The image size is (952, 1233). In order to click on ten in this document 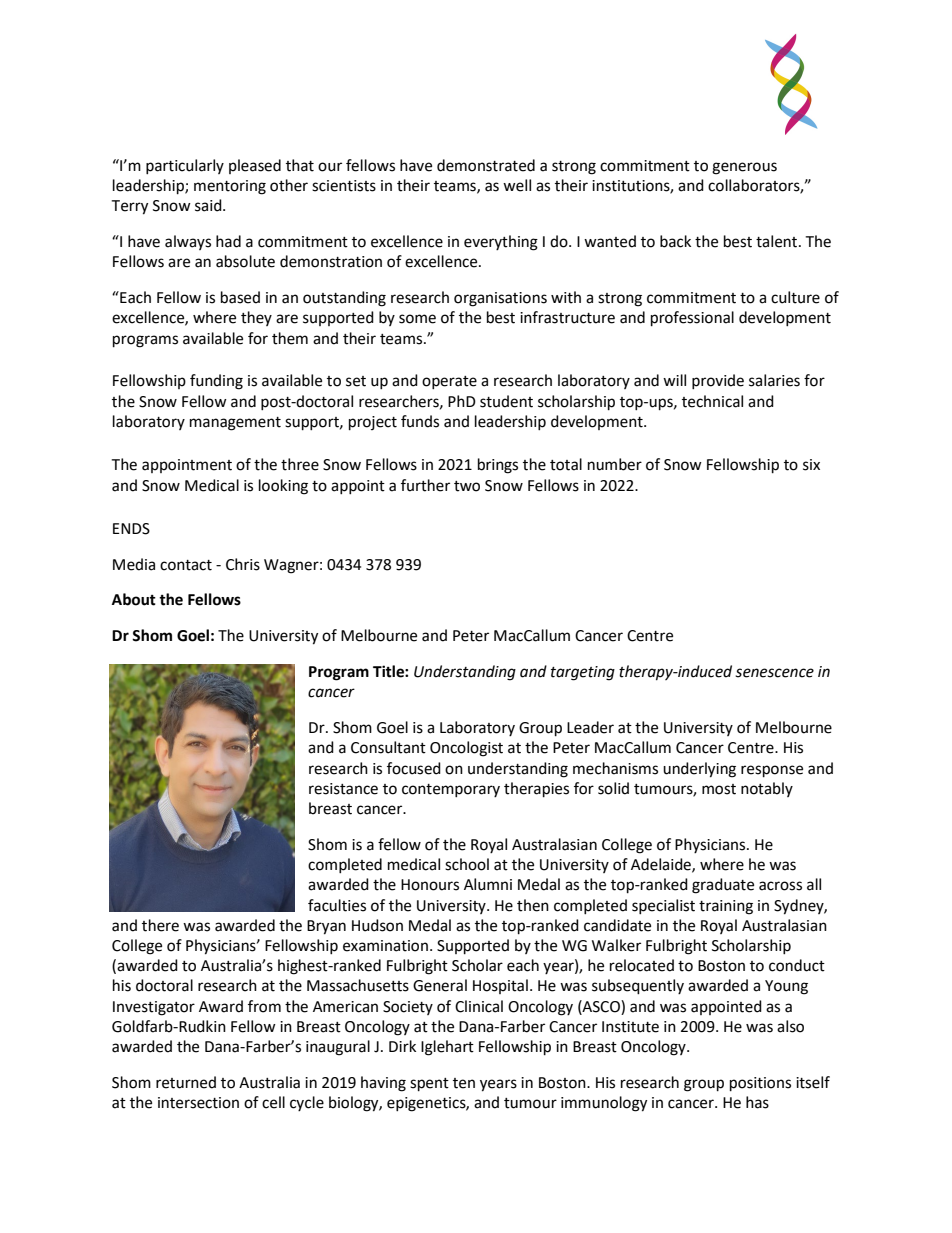, I will do `click(464, 1083)`.
